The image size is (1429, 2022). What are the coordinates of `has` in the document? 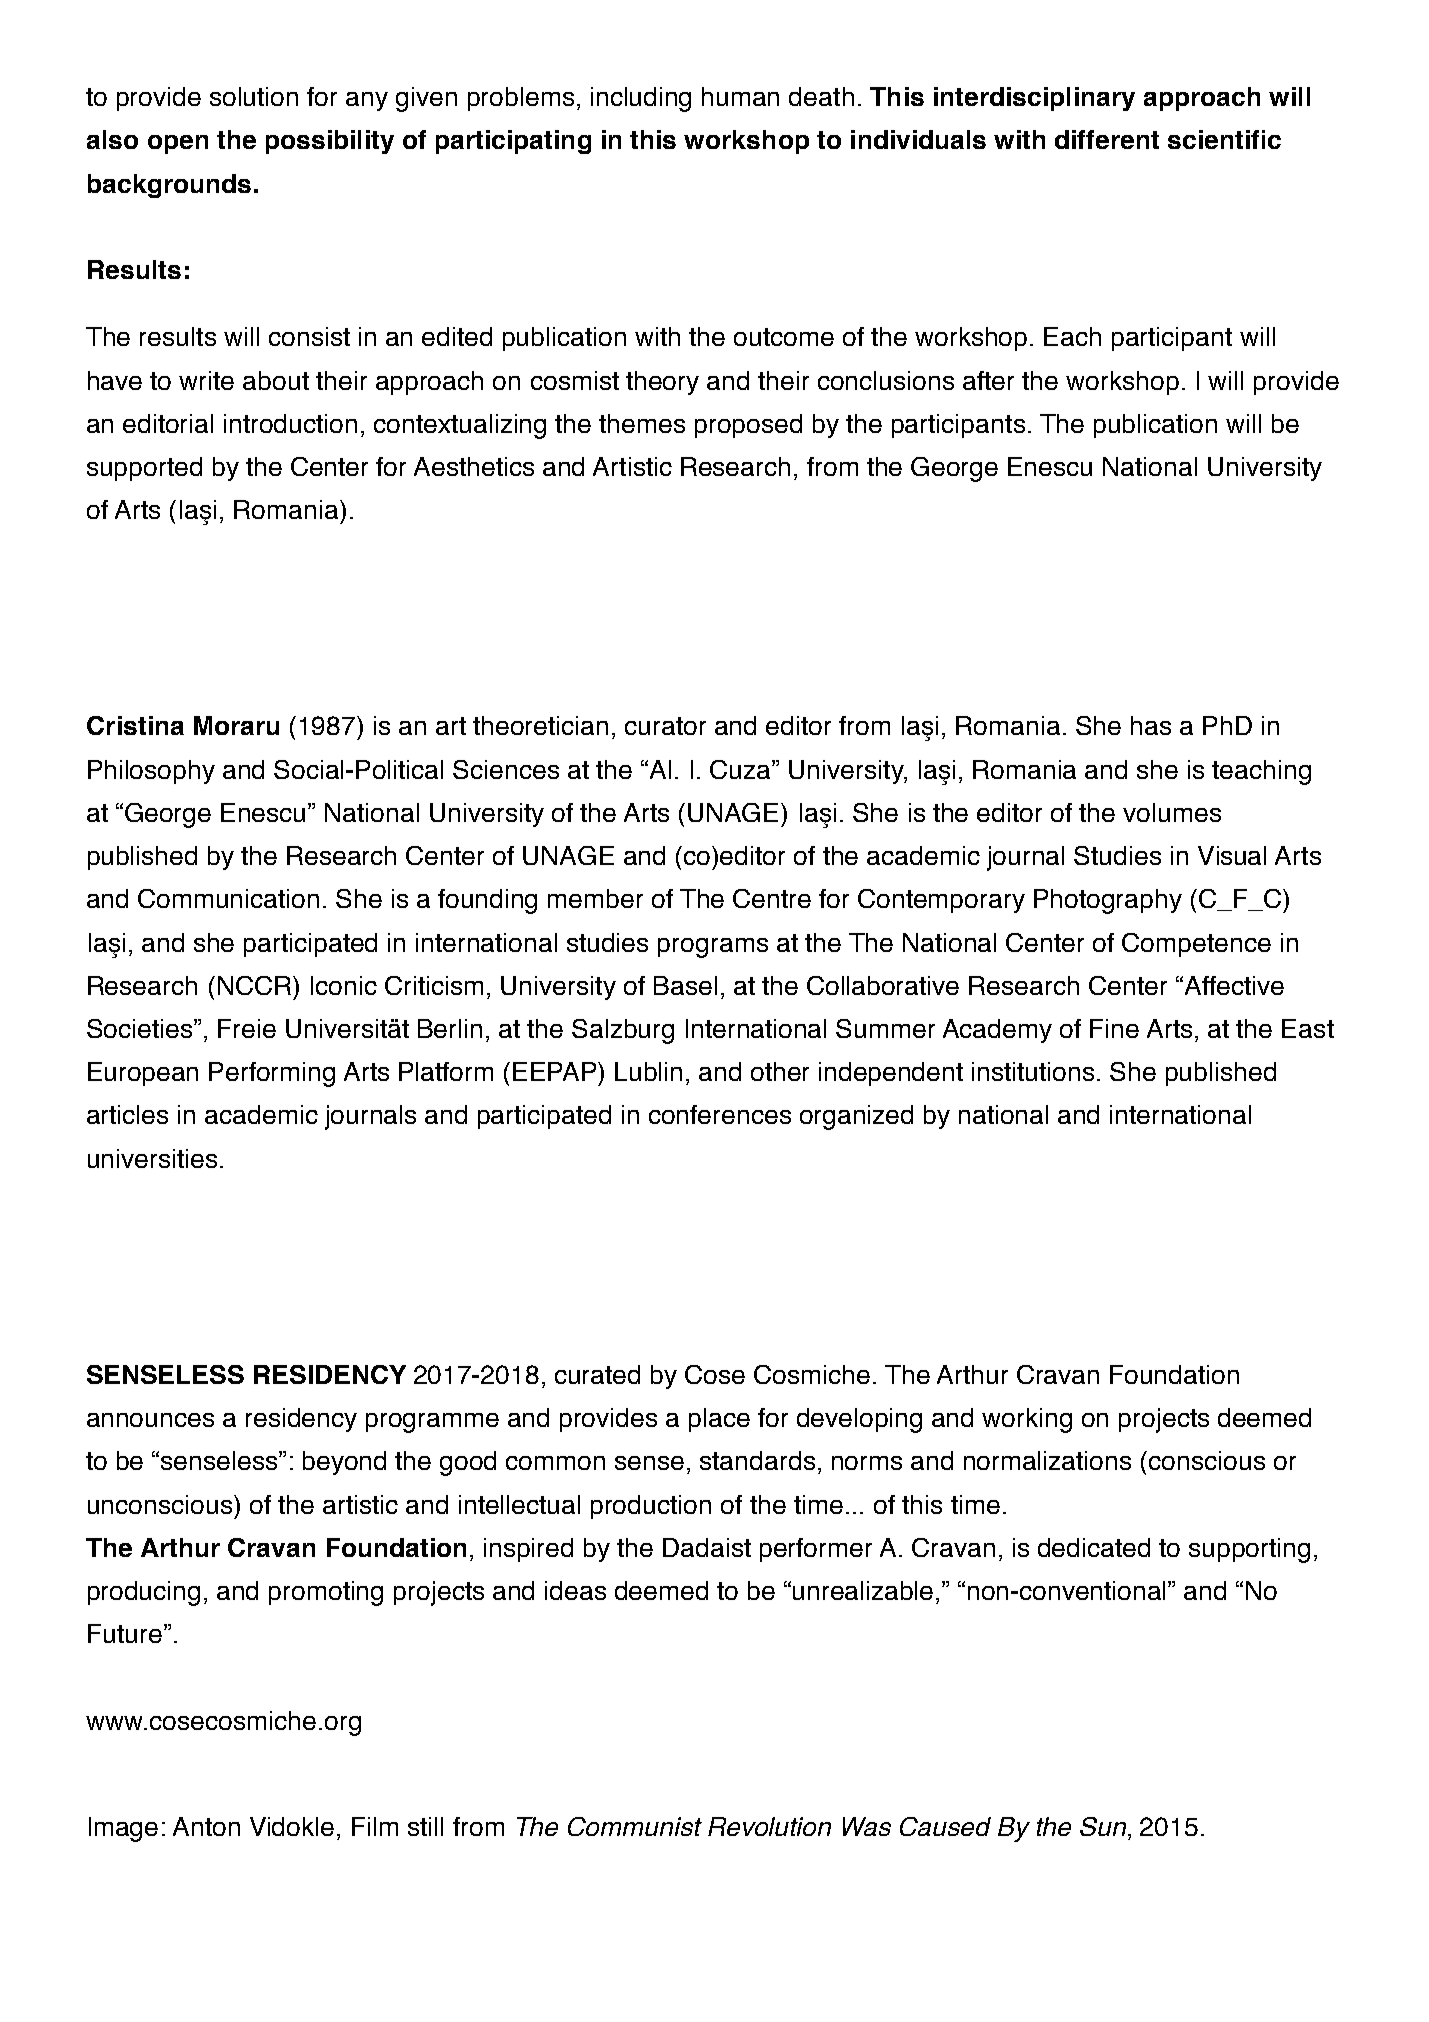 It's located at (1151, 725).
